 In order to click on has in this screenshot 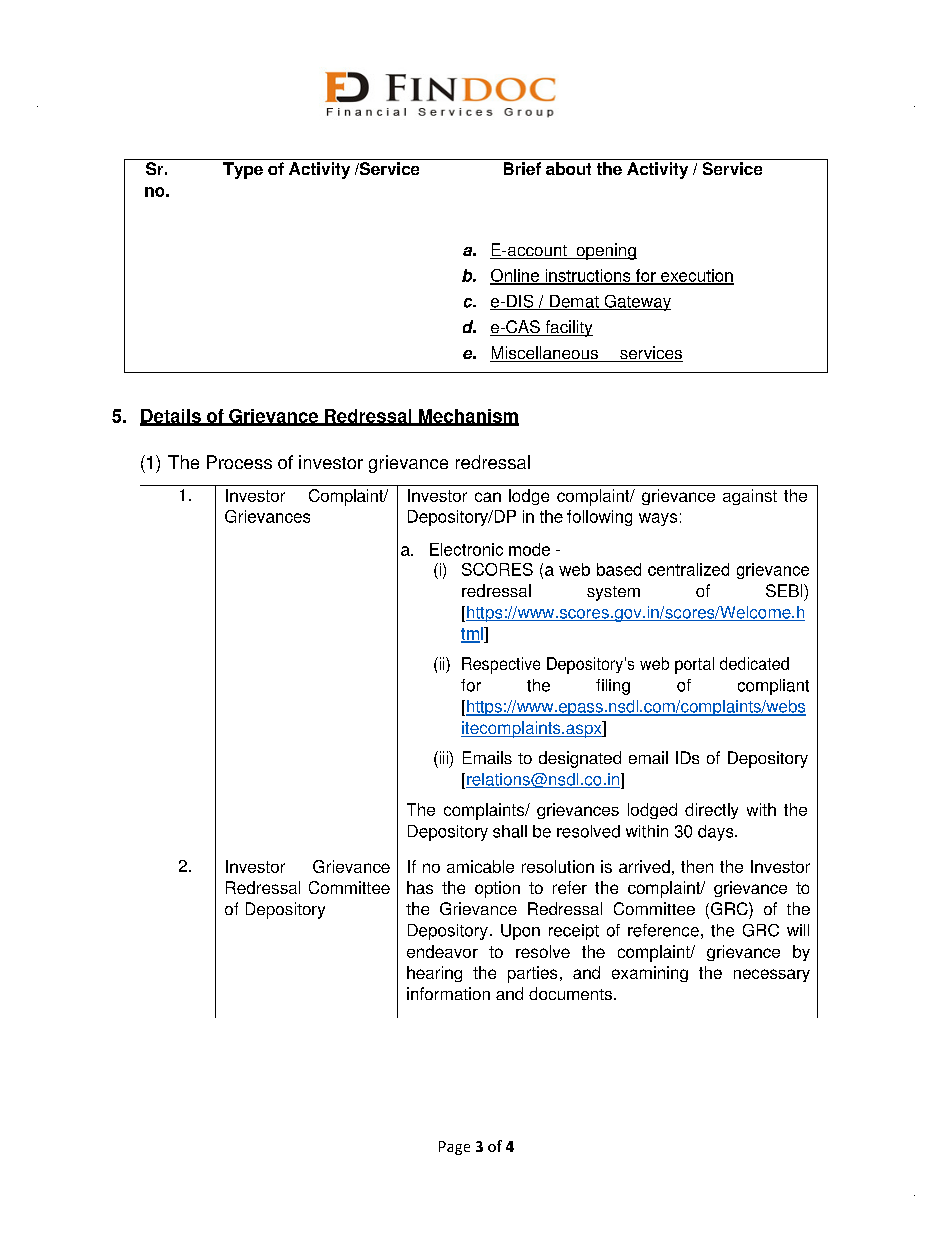, I will do `click(420, 887)`.
